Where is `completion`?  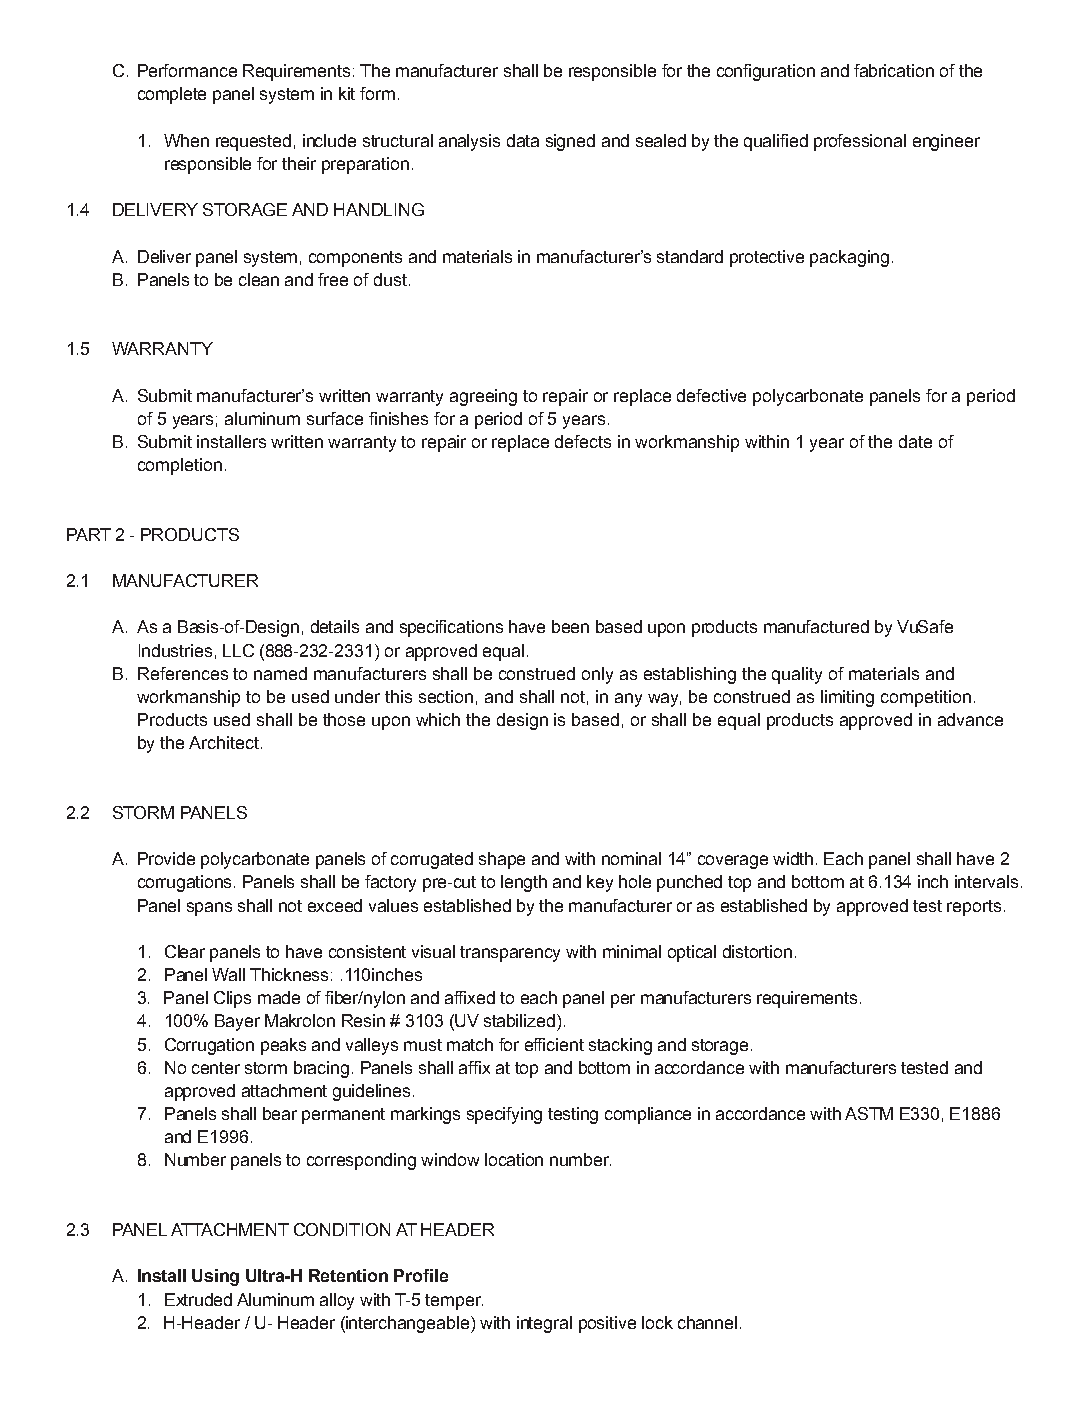 completion is located at coordinates (180, 466).
